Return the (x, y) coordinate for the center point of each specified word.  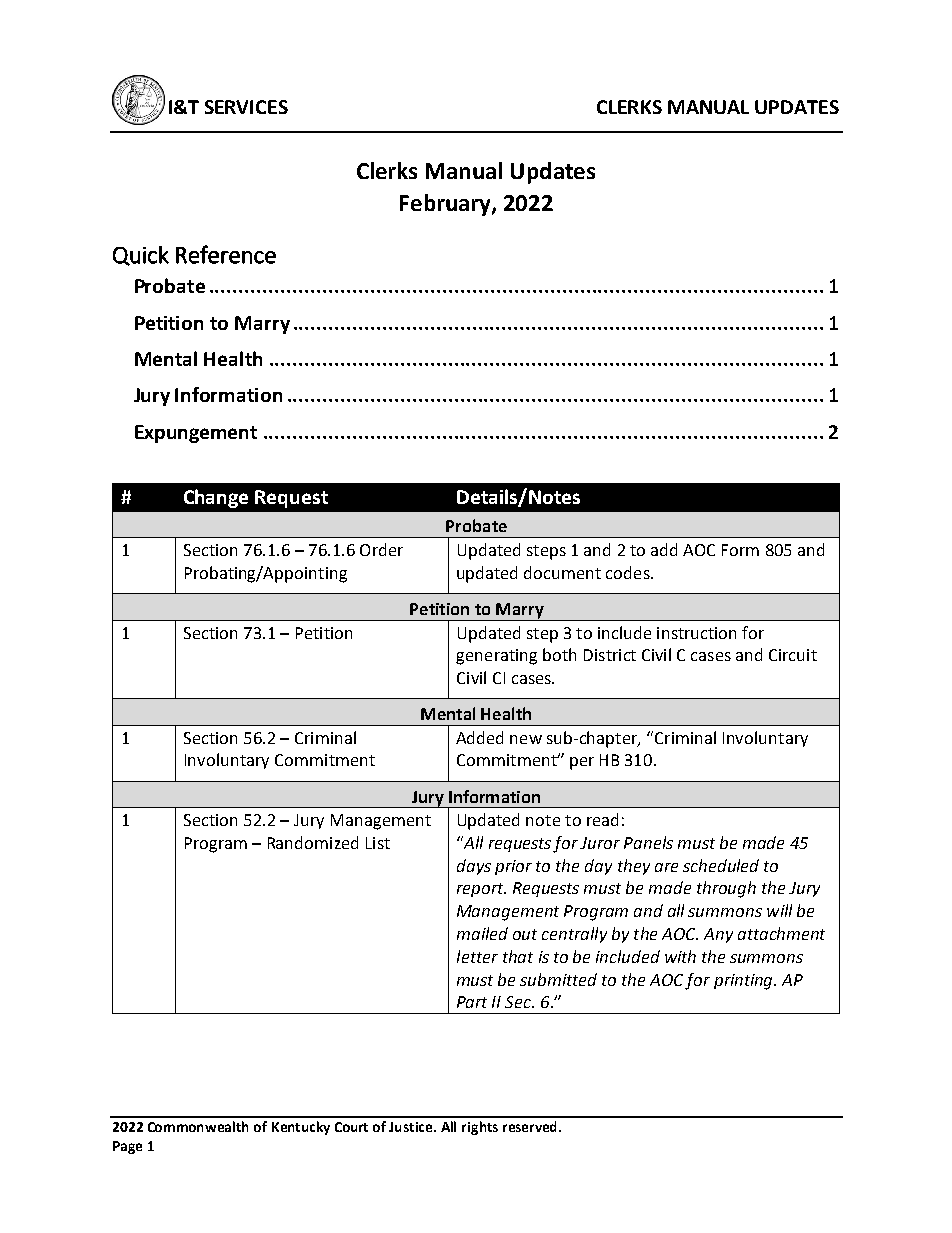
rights (480, 1128)
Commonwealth (198, 1126)
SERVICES (246, 107)
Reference (226, 254)
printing (744, 982)
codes (629, 572)
